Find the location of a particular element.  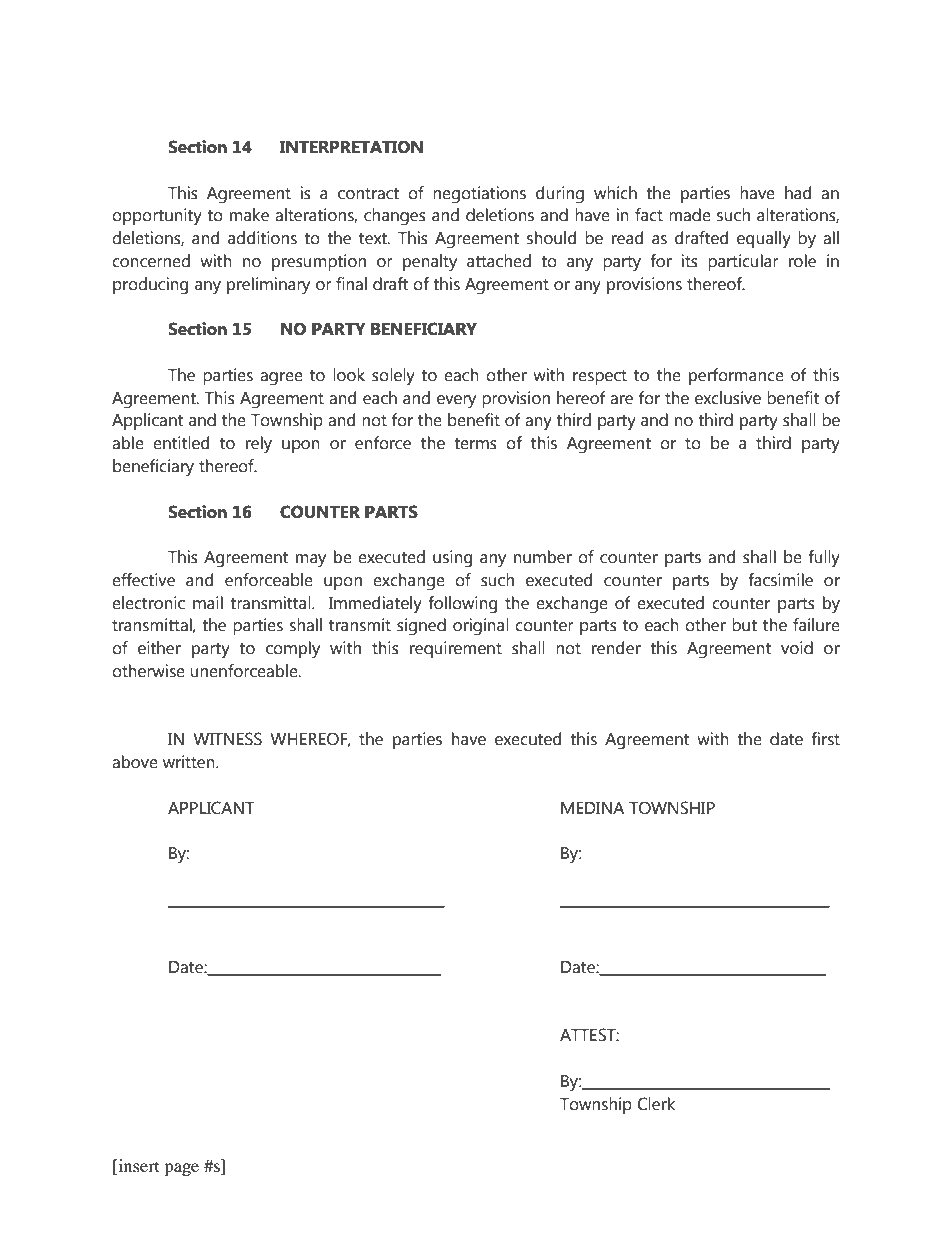

but is located at coordinates (744, 625).
